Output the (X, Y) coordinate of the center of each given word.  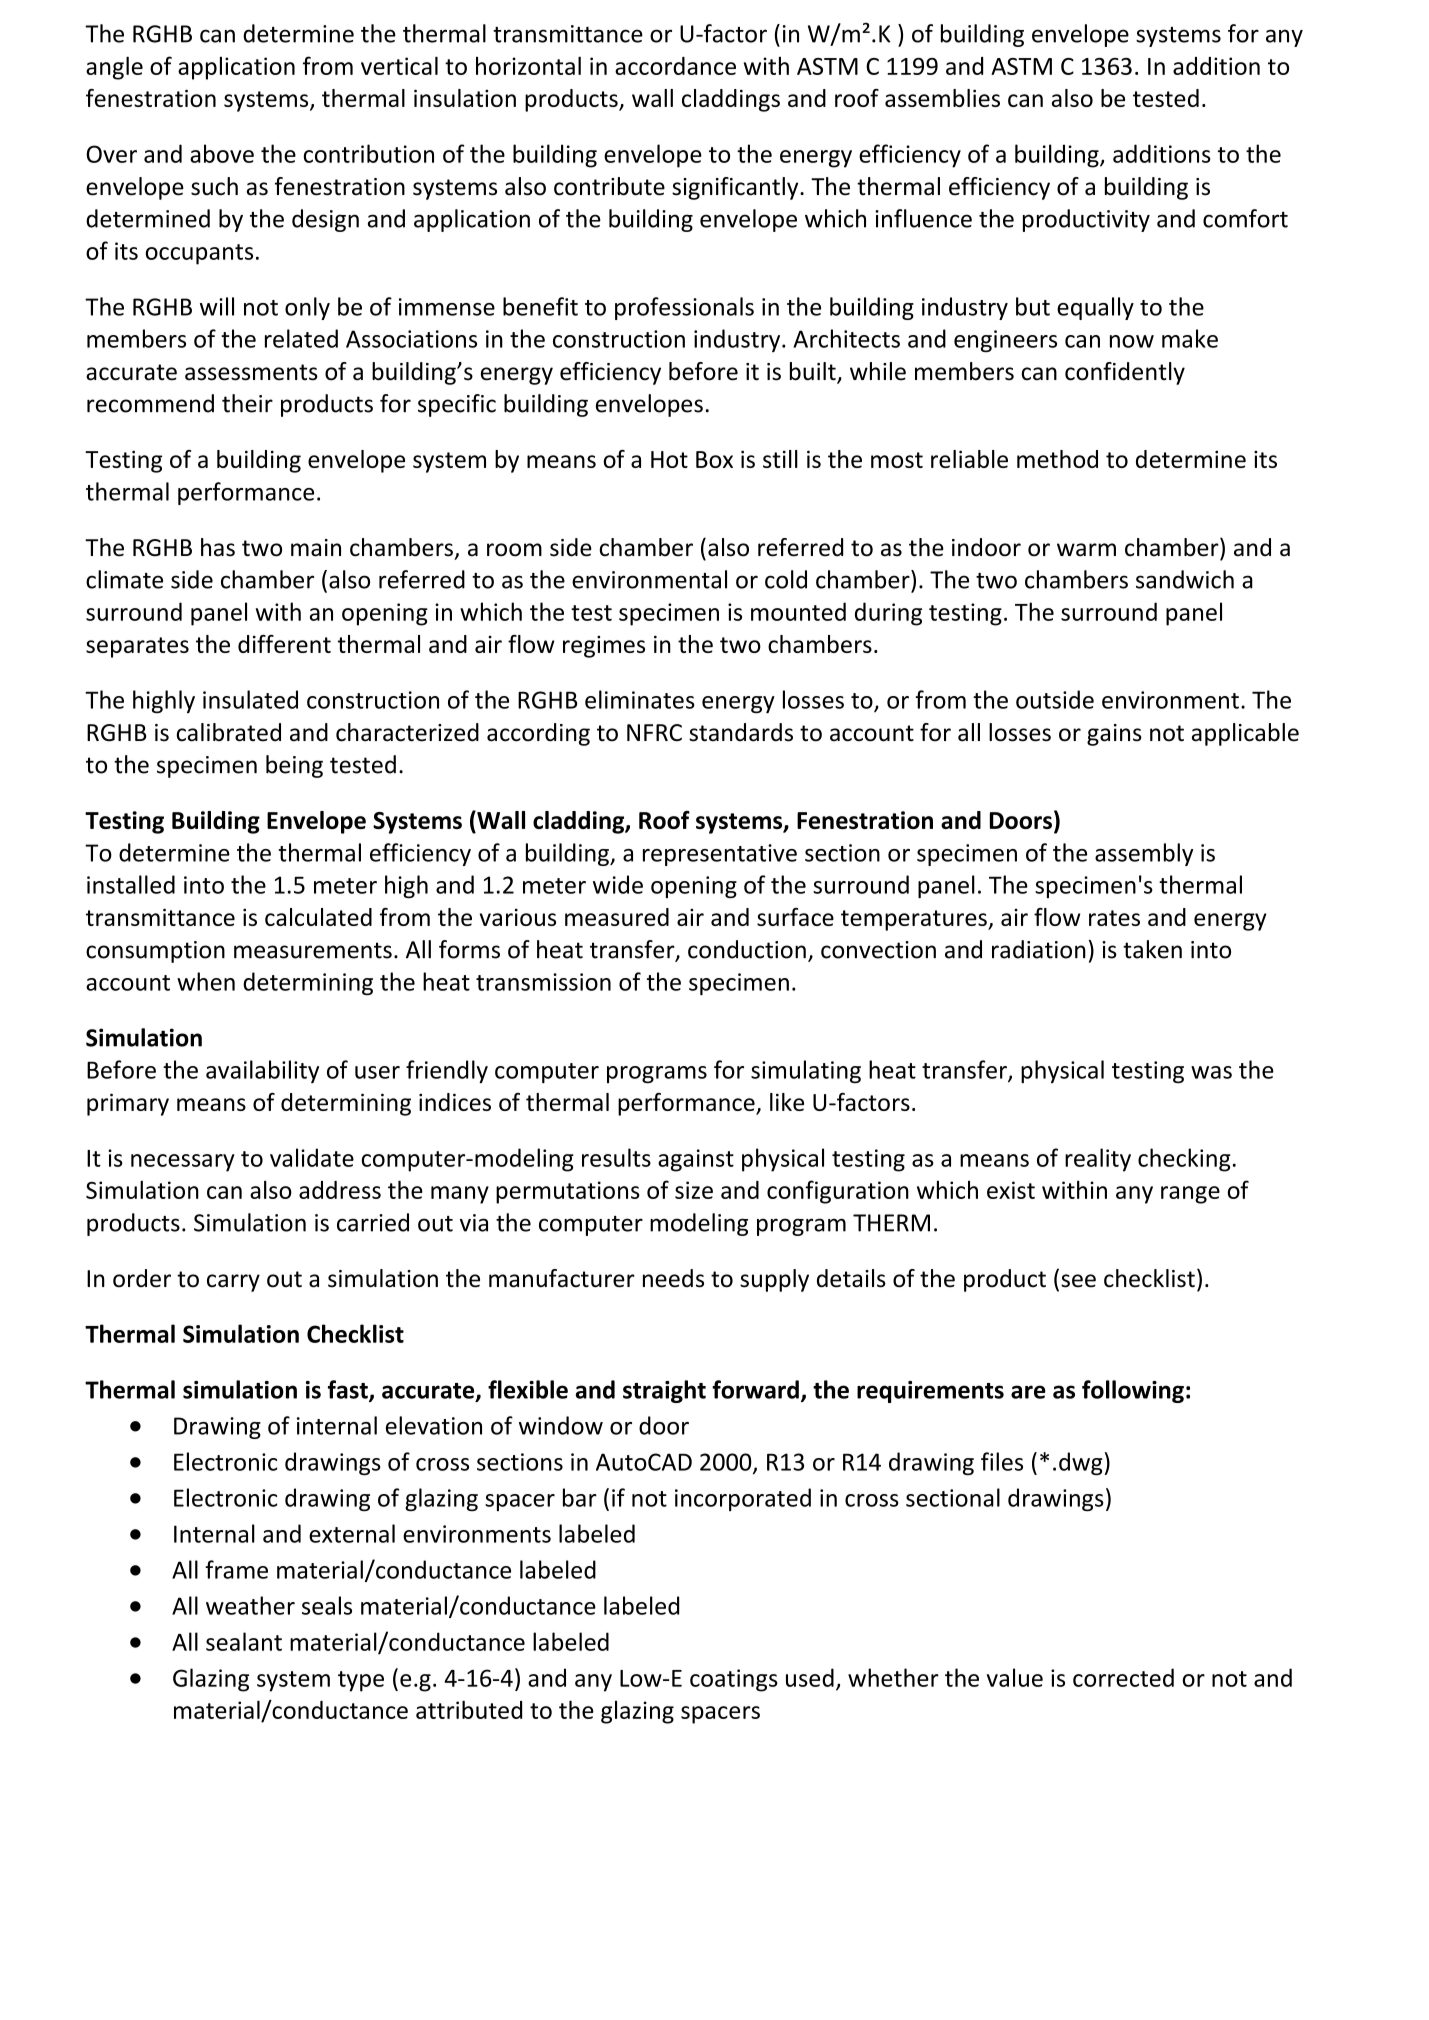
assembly (1144, 854)
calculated (318, 917)
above (222, 153)
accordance (675, 66)
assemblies (942, 98)
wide (618, 884)
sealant (244, 1641)
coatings (734, 1680)
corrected (1123, 1677)
